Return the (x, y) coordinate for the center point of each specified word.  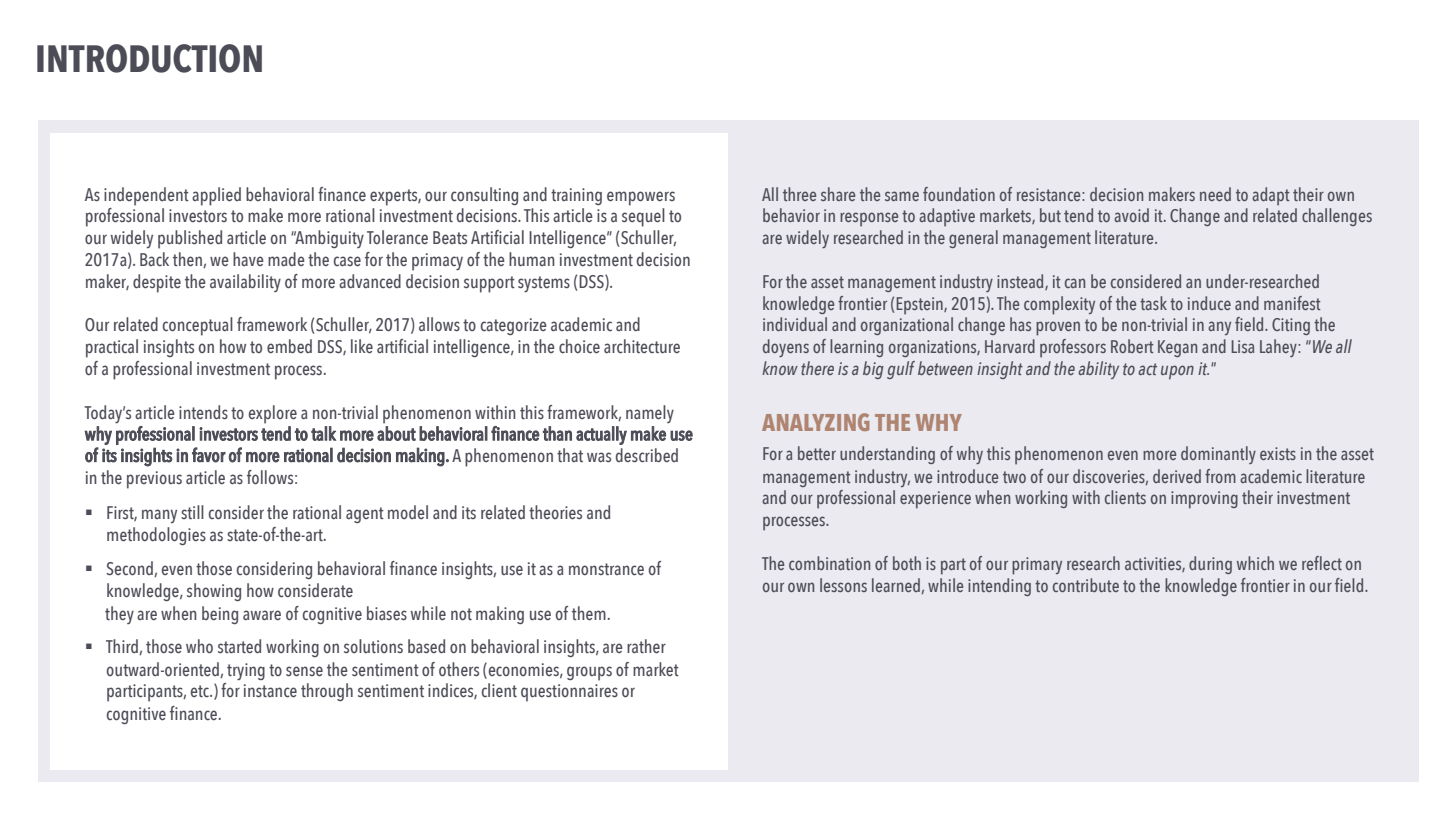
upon (1177, 372)
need (1215, 194)
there (817, 368)
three (799, 194)
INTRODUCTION (149, 58)
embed (289, 346)
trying (246, 671)
